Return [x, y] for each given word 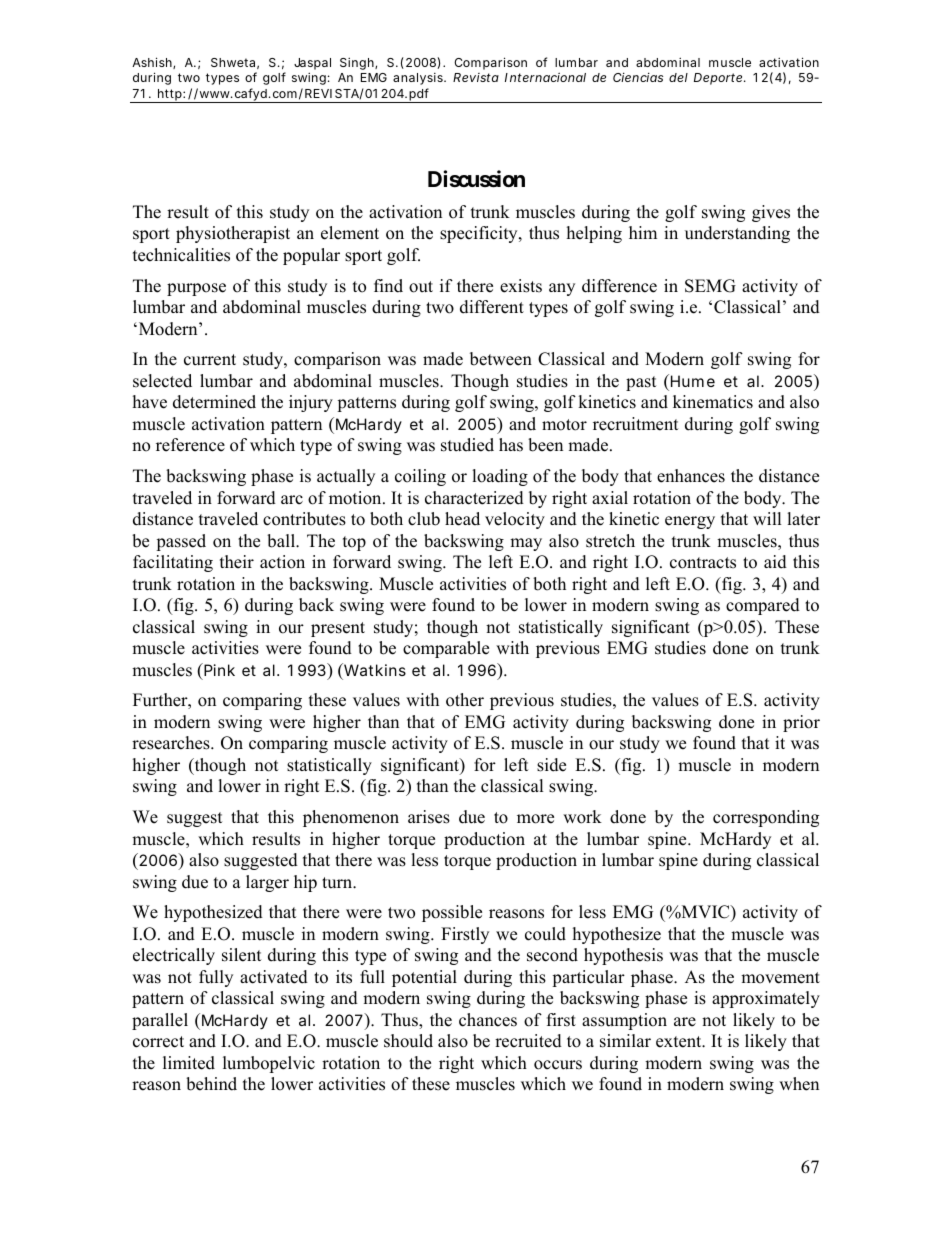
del [678, 77]
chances [488, 1020]
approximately [766, 999]
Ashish [153, 63]
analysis [419, 79]
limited [189, 1063]
